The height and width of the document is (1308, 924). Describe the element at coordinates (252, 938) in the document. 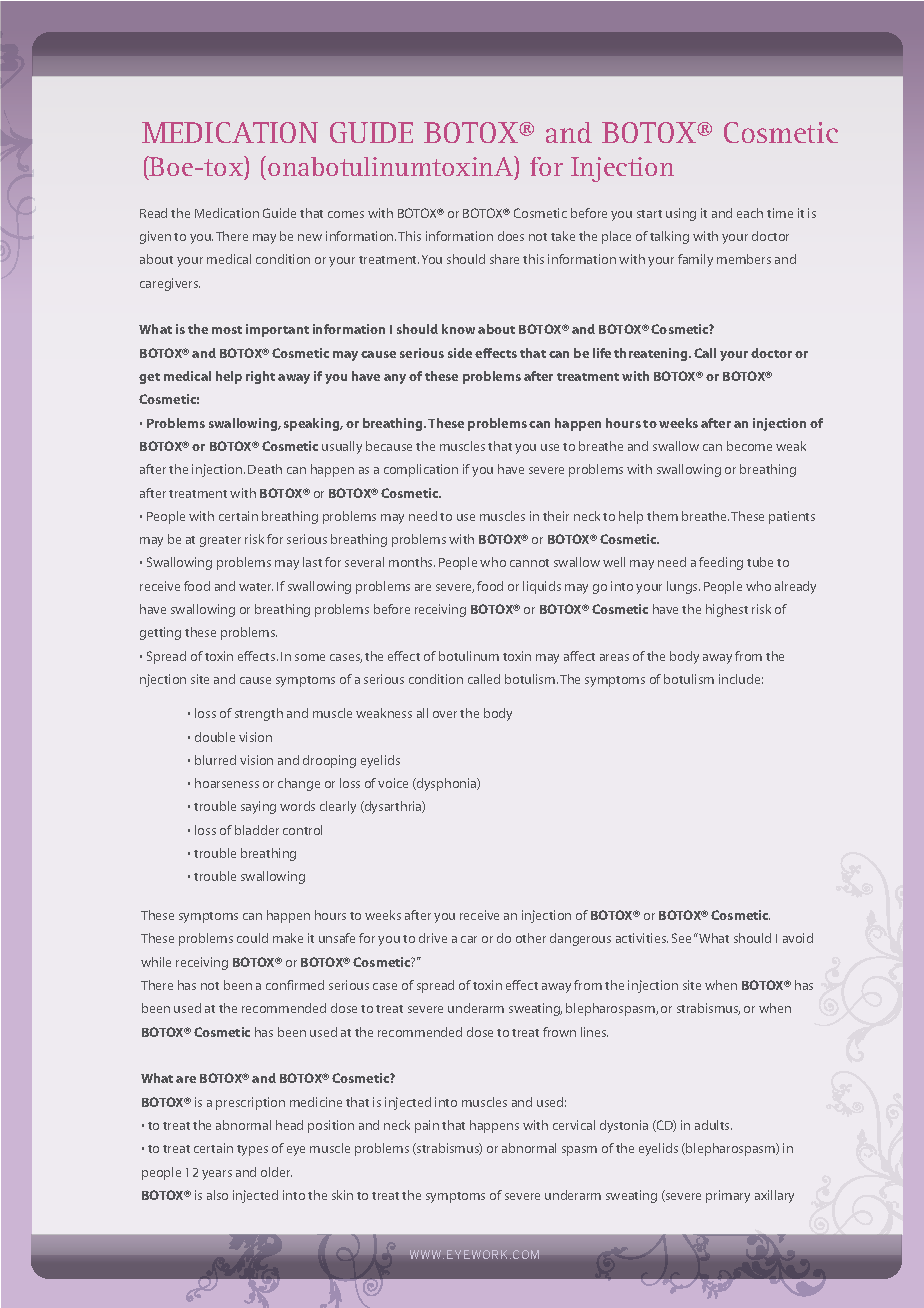

I see `could` at that location.
